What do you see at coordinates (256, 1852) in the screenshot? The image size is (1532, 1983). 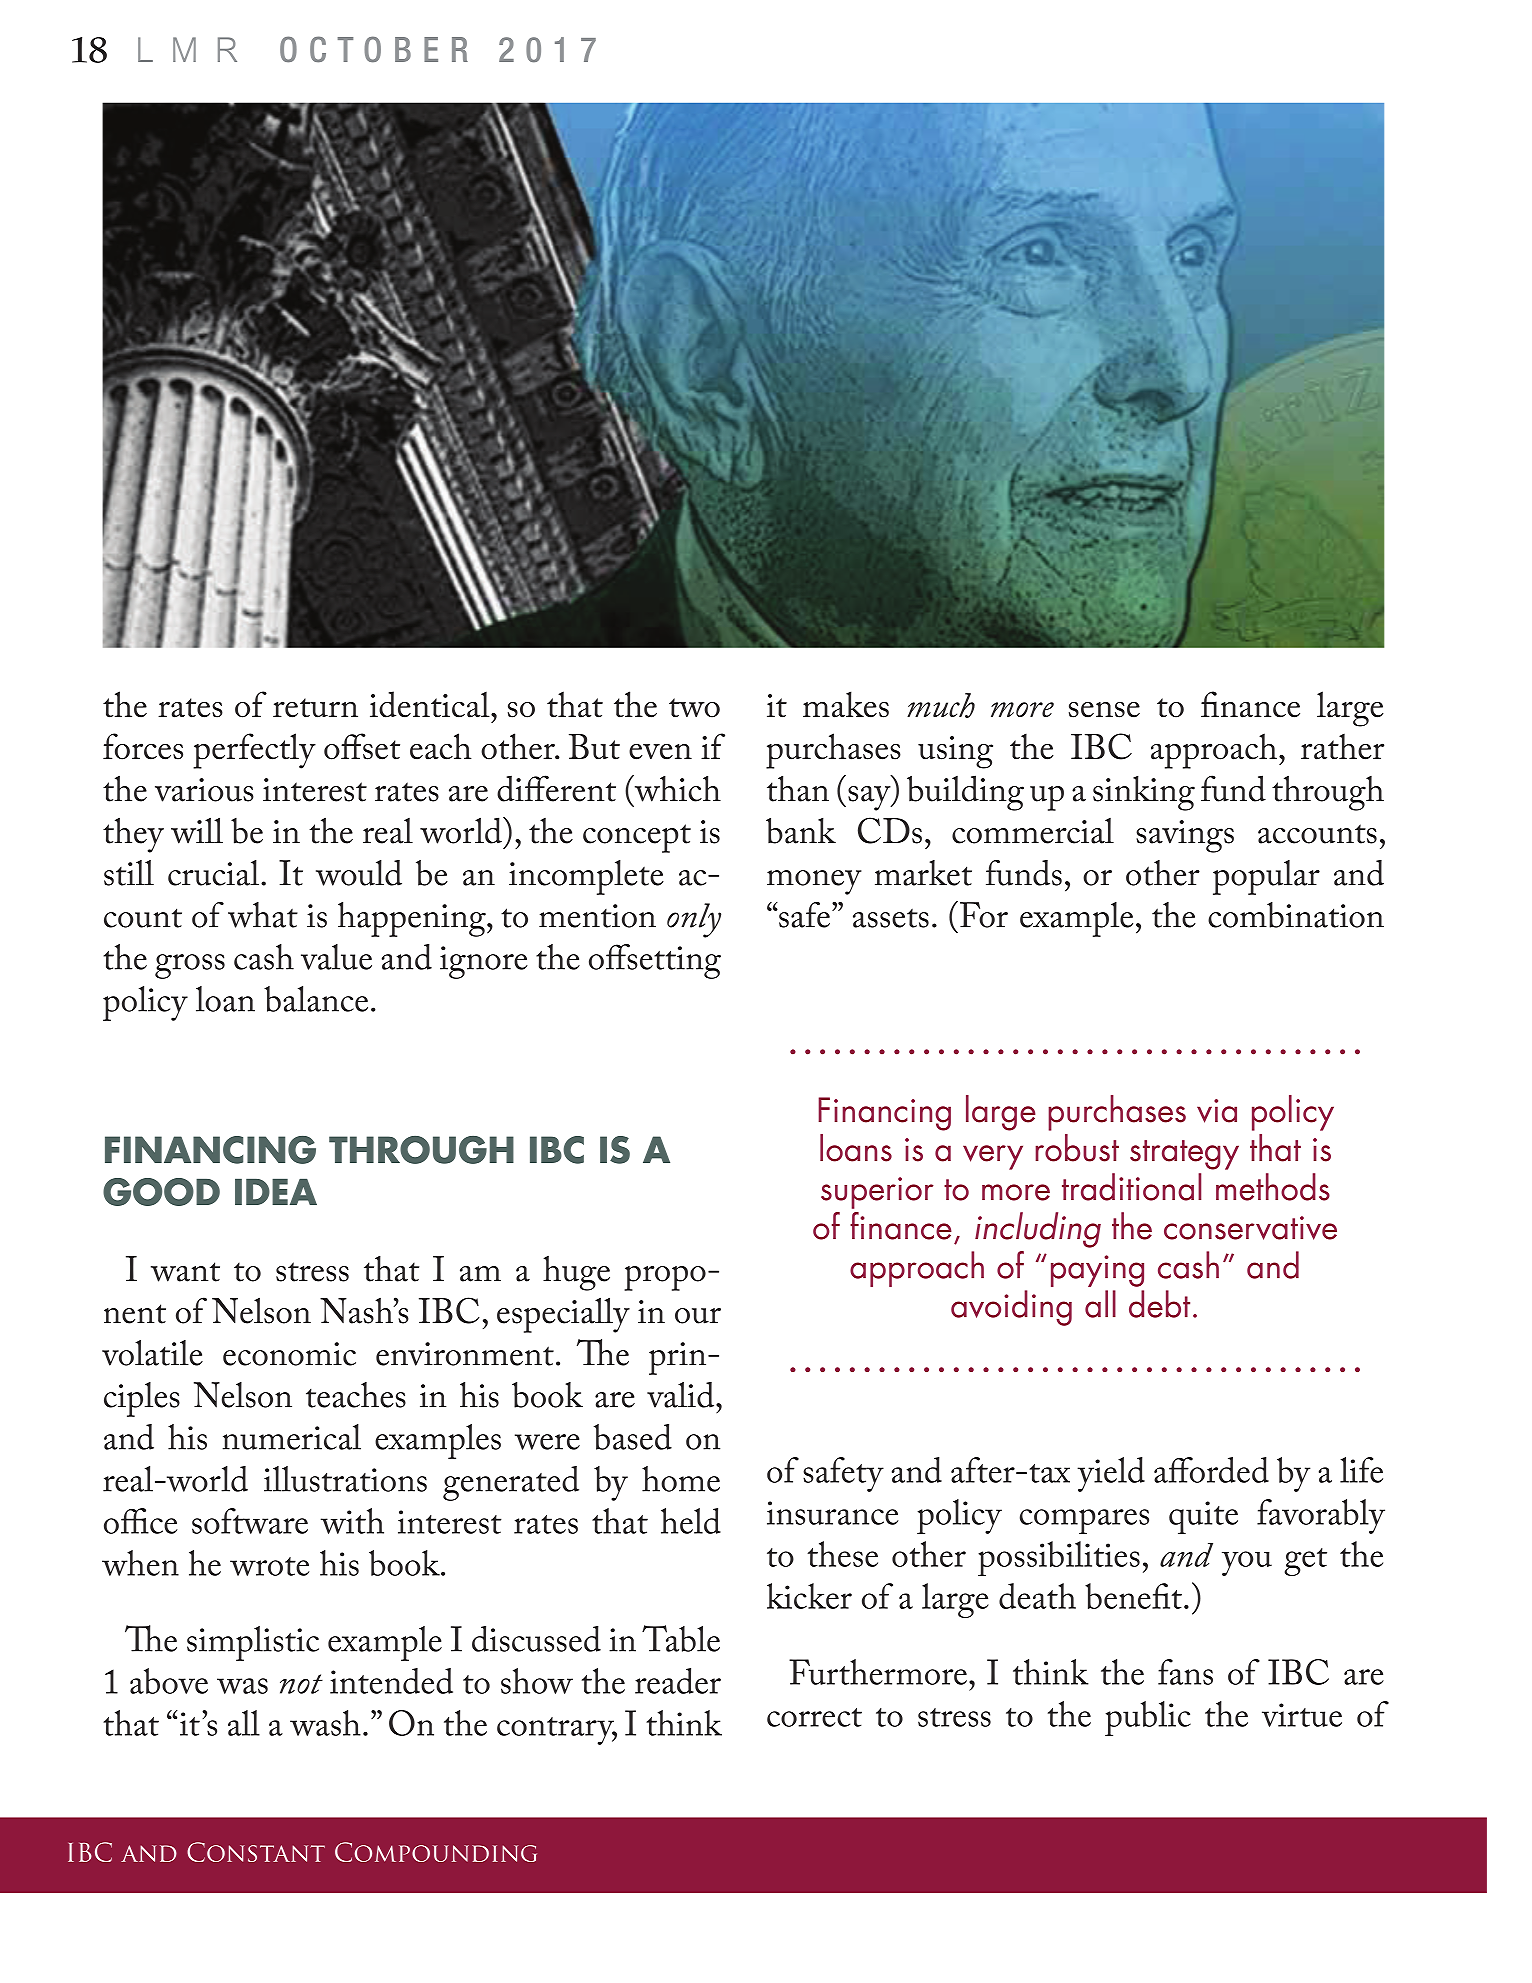 I see `Constant` at bounding box center [256, 1852].
